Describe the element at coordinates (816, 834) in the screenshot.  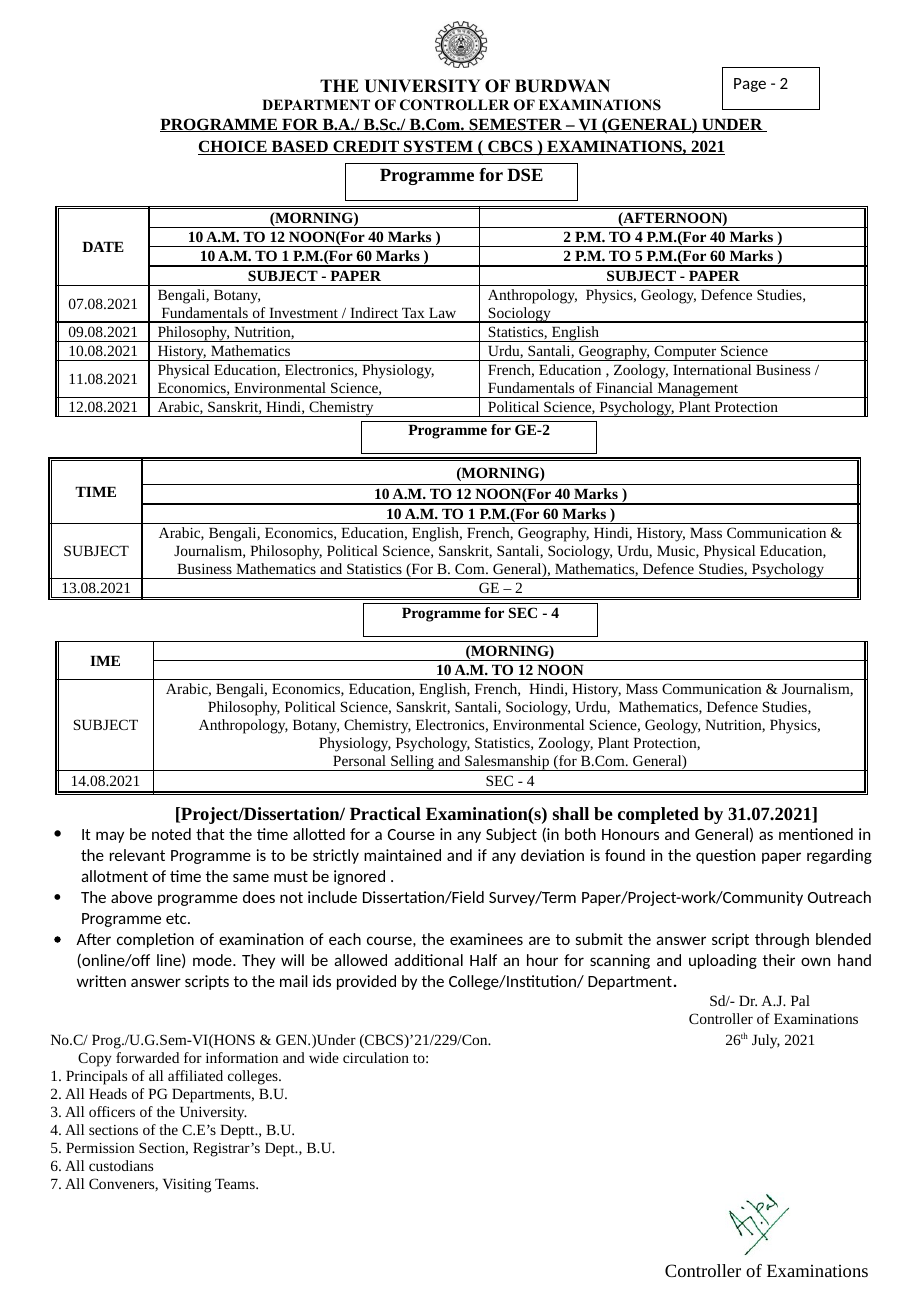
I see `mentioned` at that location.
